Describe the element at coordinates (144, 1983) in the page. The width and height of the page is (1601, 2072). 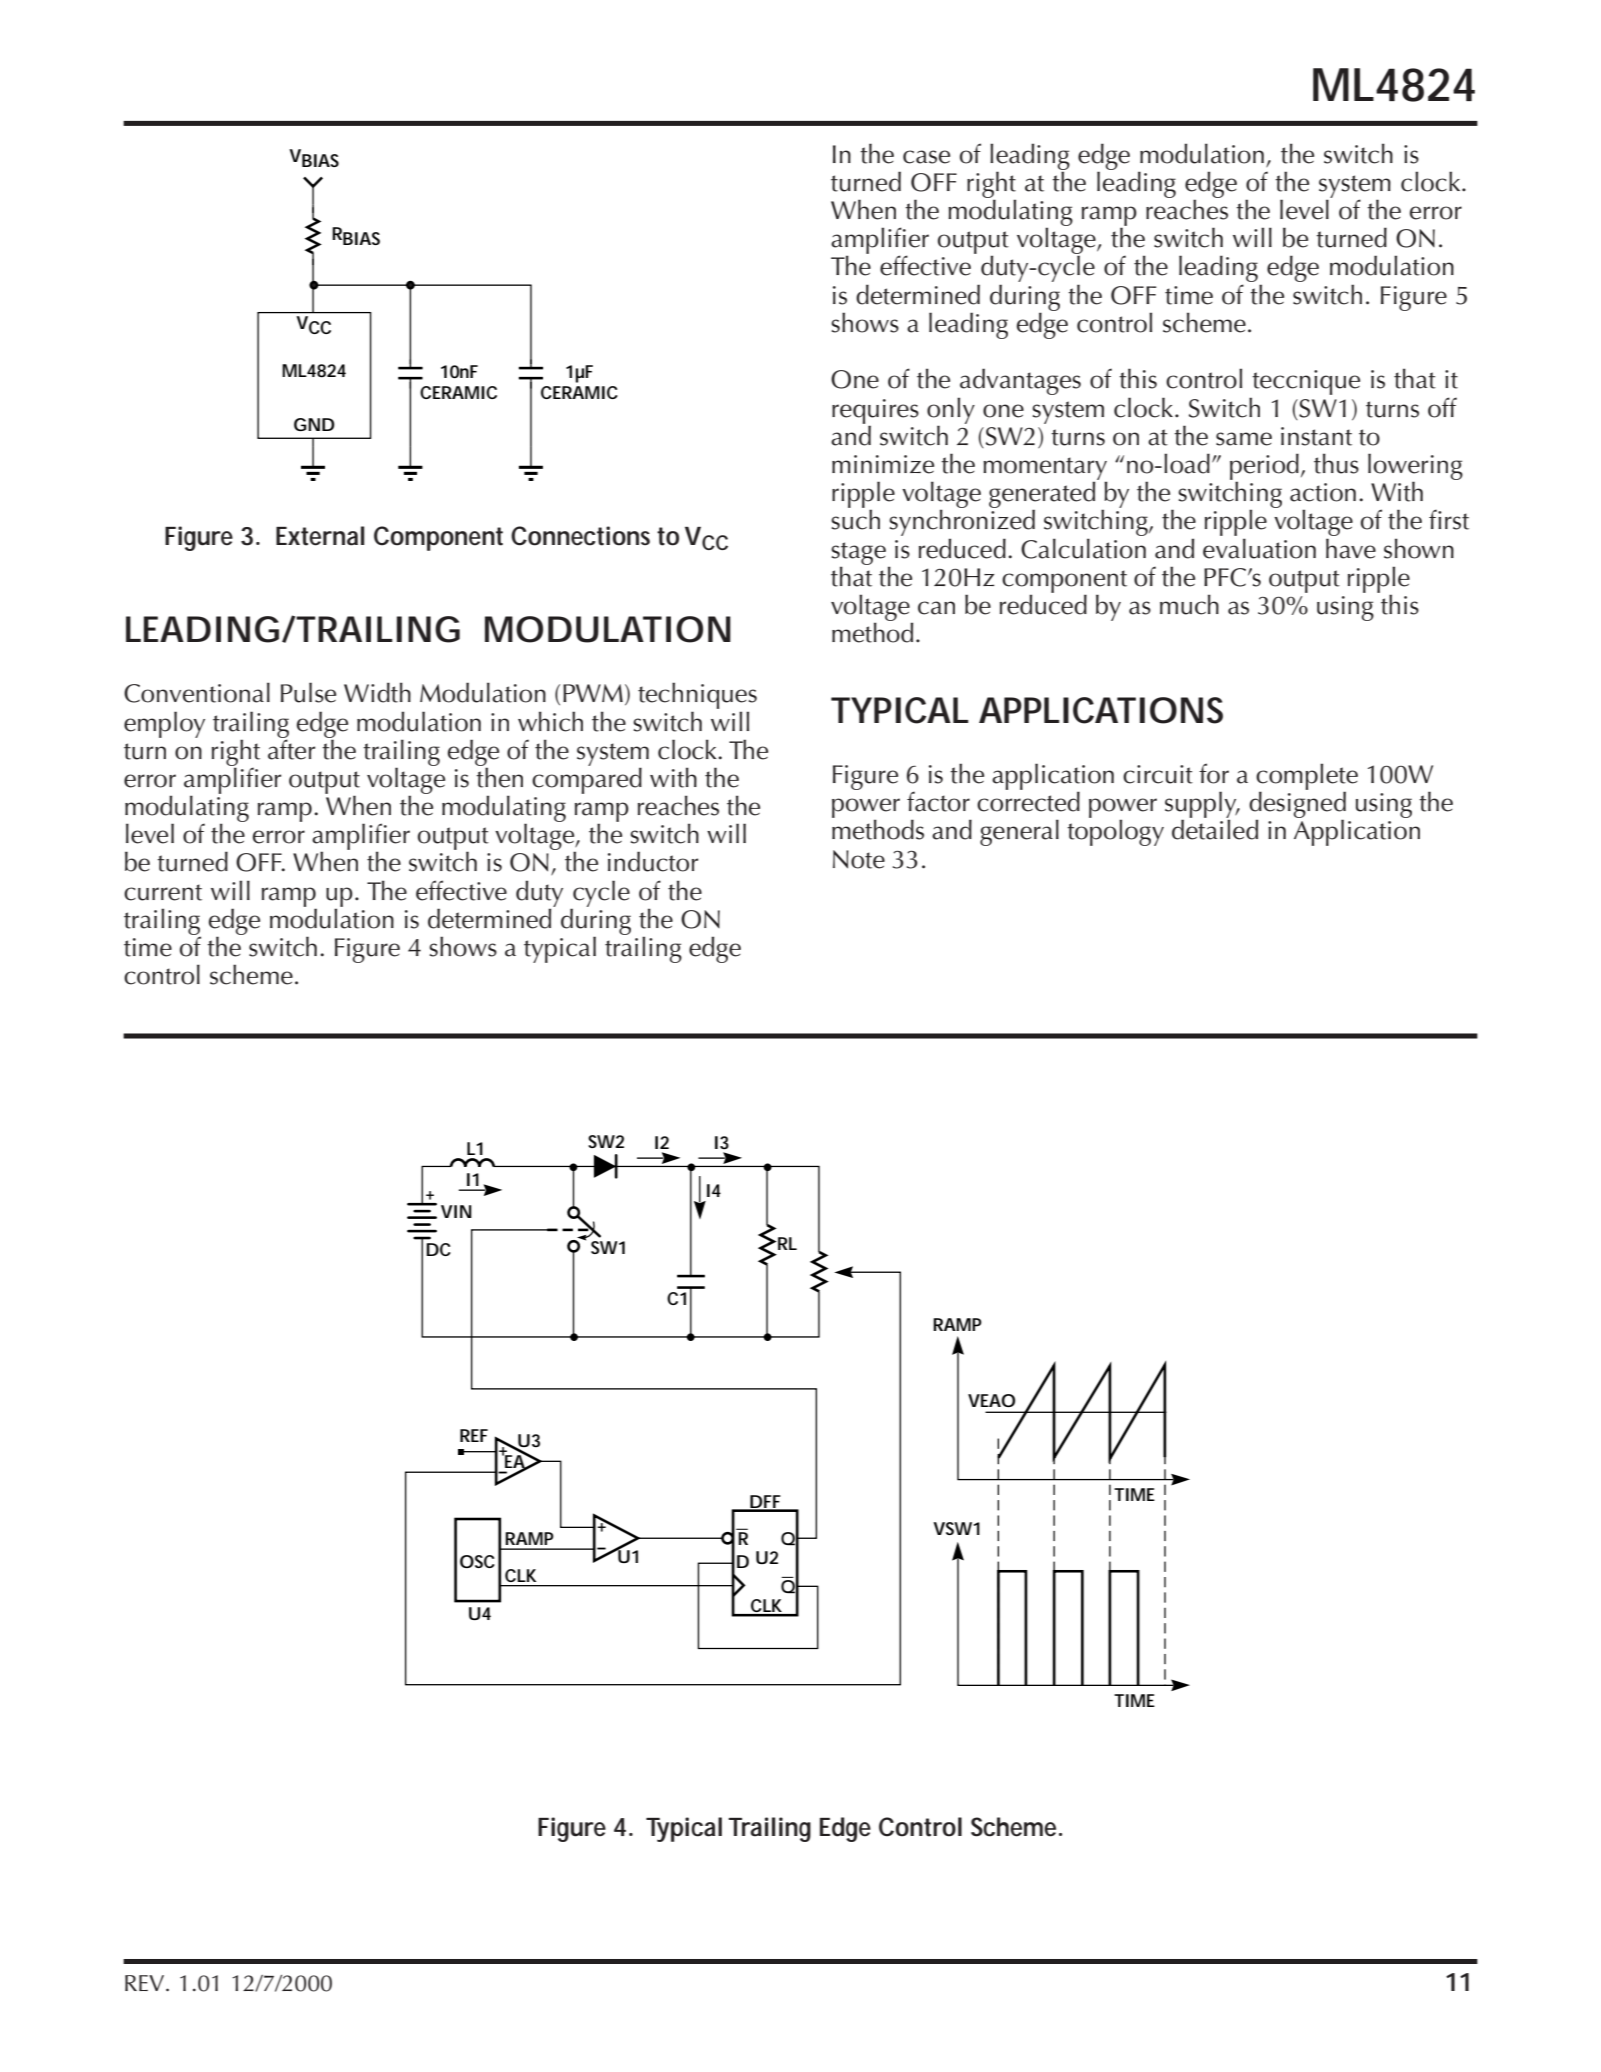
I see `REV` at that location.
